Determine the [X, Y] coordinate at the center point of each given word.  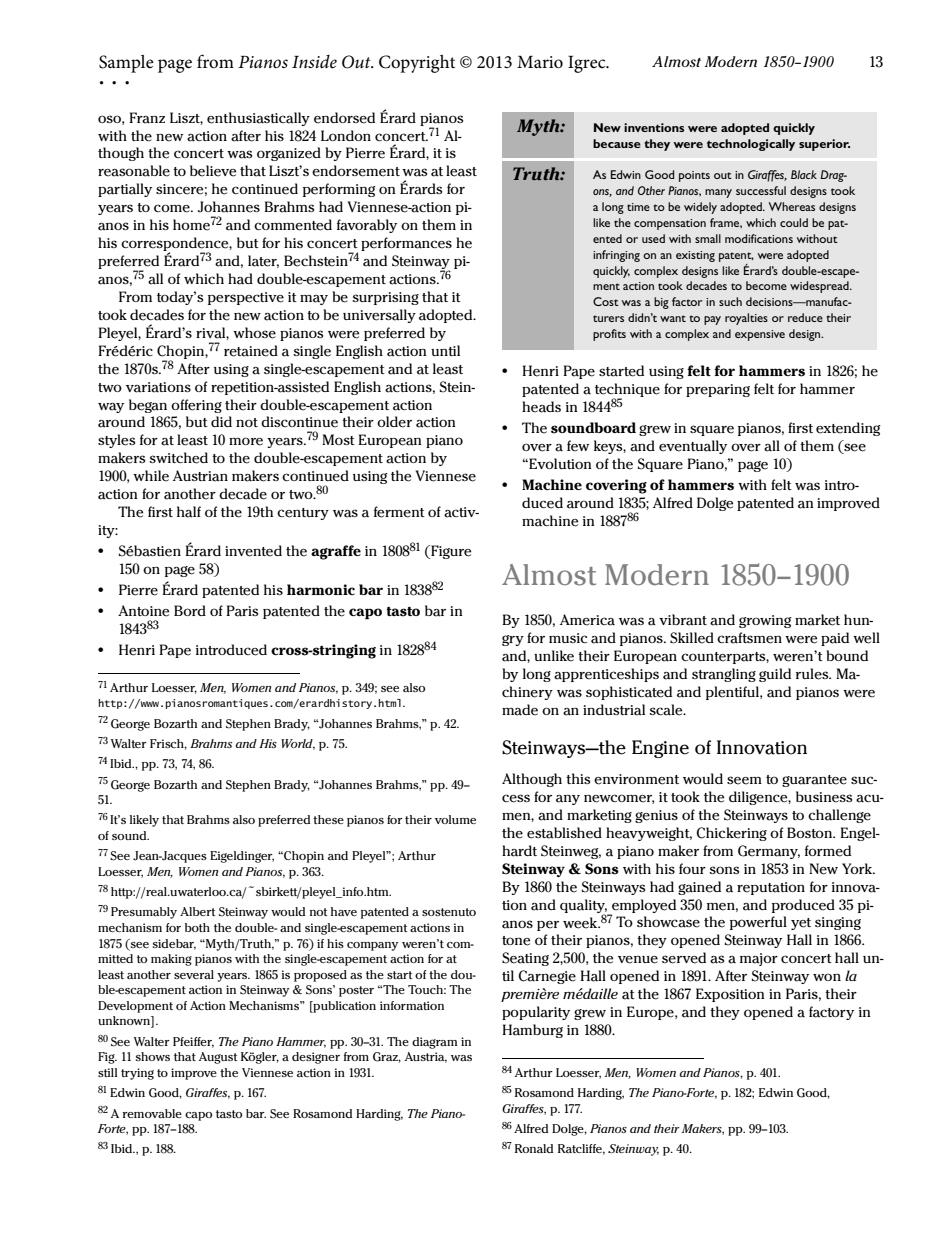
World [298, 744]
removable [152, 1113]
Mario [540, 62]
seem [744, 780]
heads [541, 407]
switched [178, 458]
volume [455, 819]
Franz [147, 118]
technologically [751, 145]
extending [848, 429]
